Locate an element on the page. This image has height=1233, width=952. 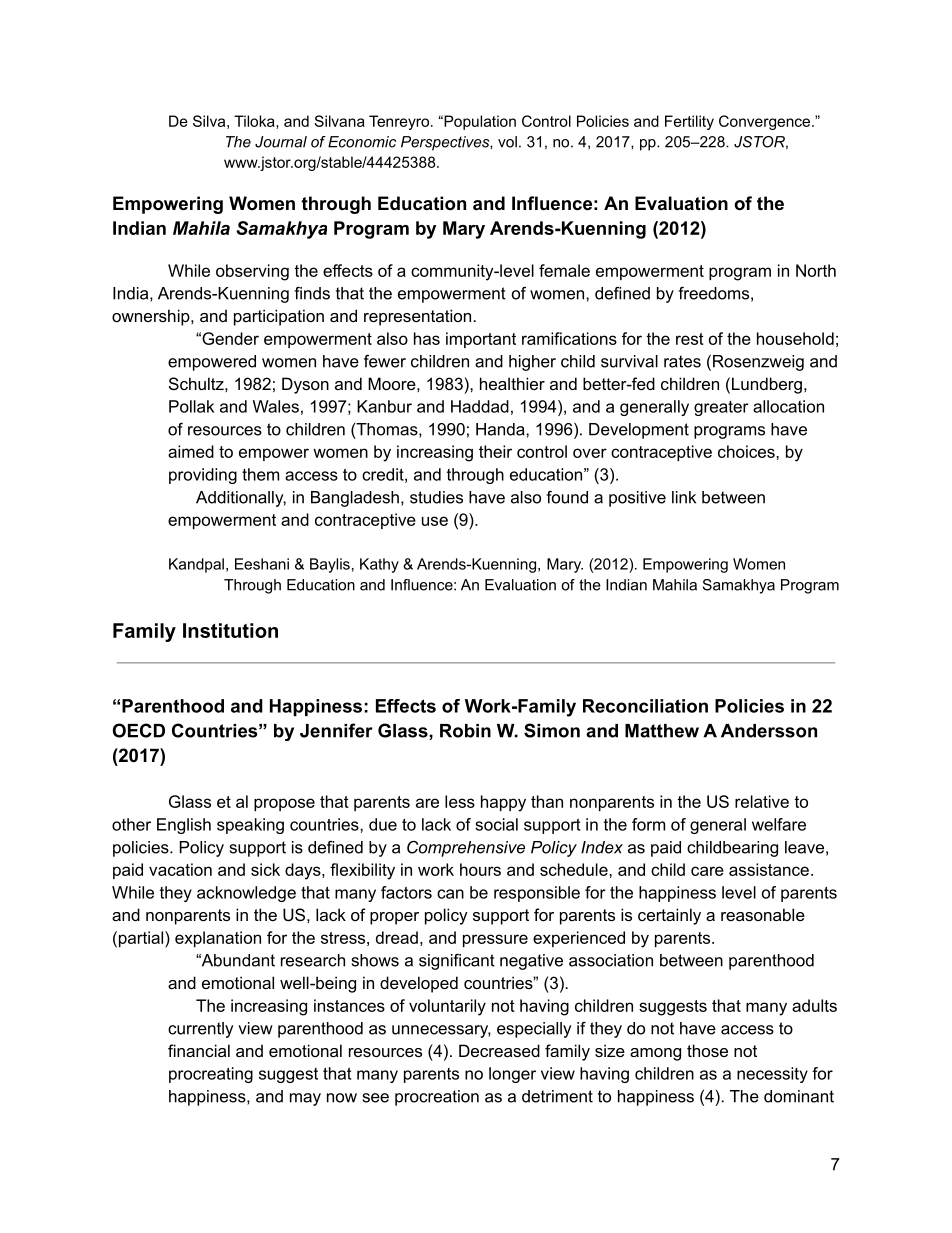
care is located at coordinates (707, 871).
